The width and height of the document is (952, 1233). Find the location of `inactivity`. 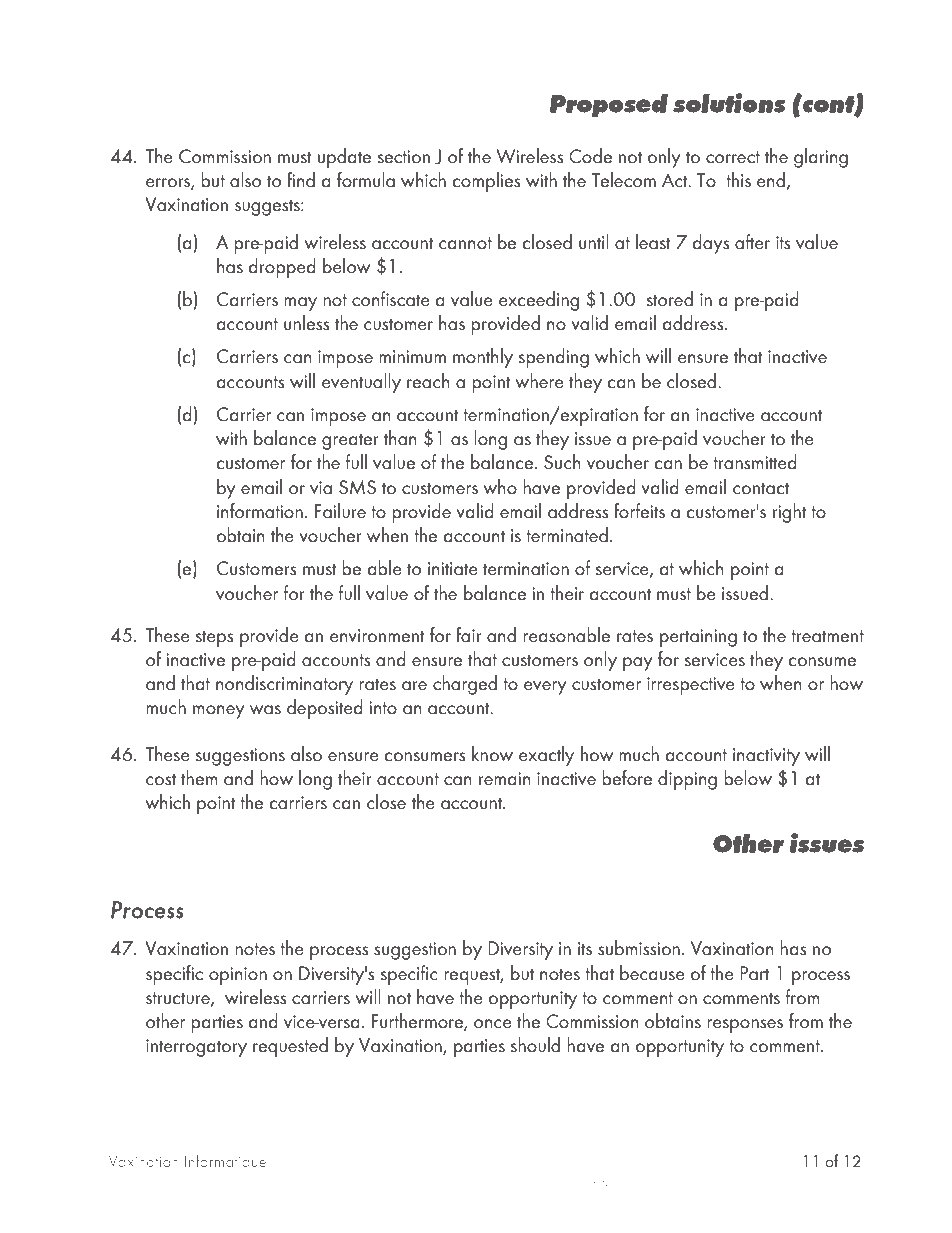

inactivity is located at coordinates (766, 757).
